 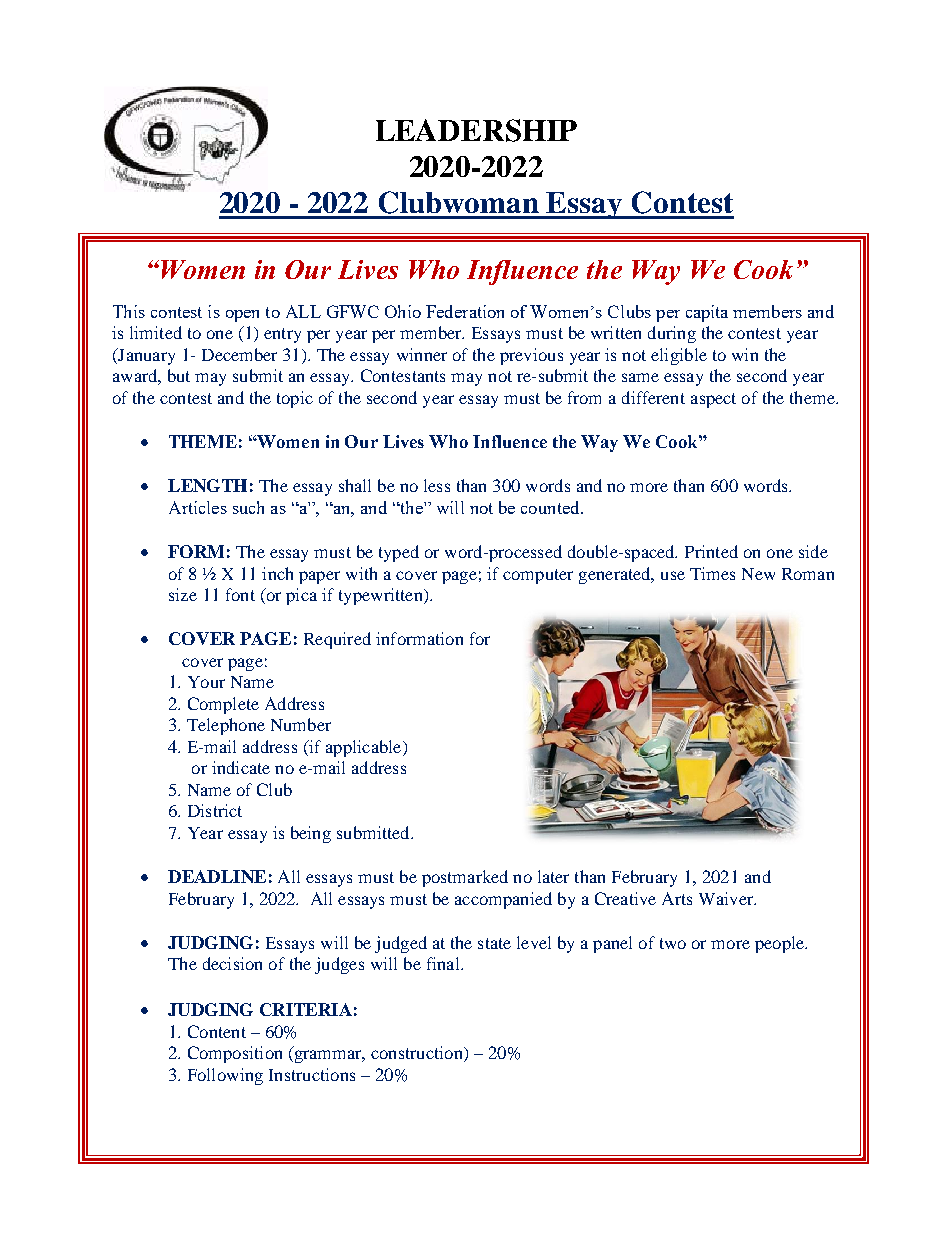 I want to click on Waiver, so click(x=727, y=898).
